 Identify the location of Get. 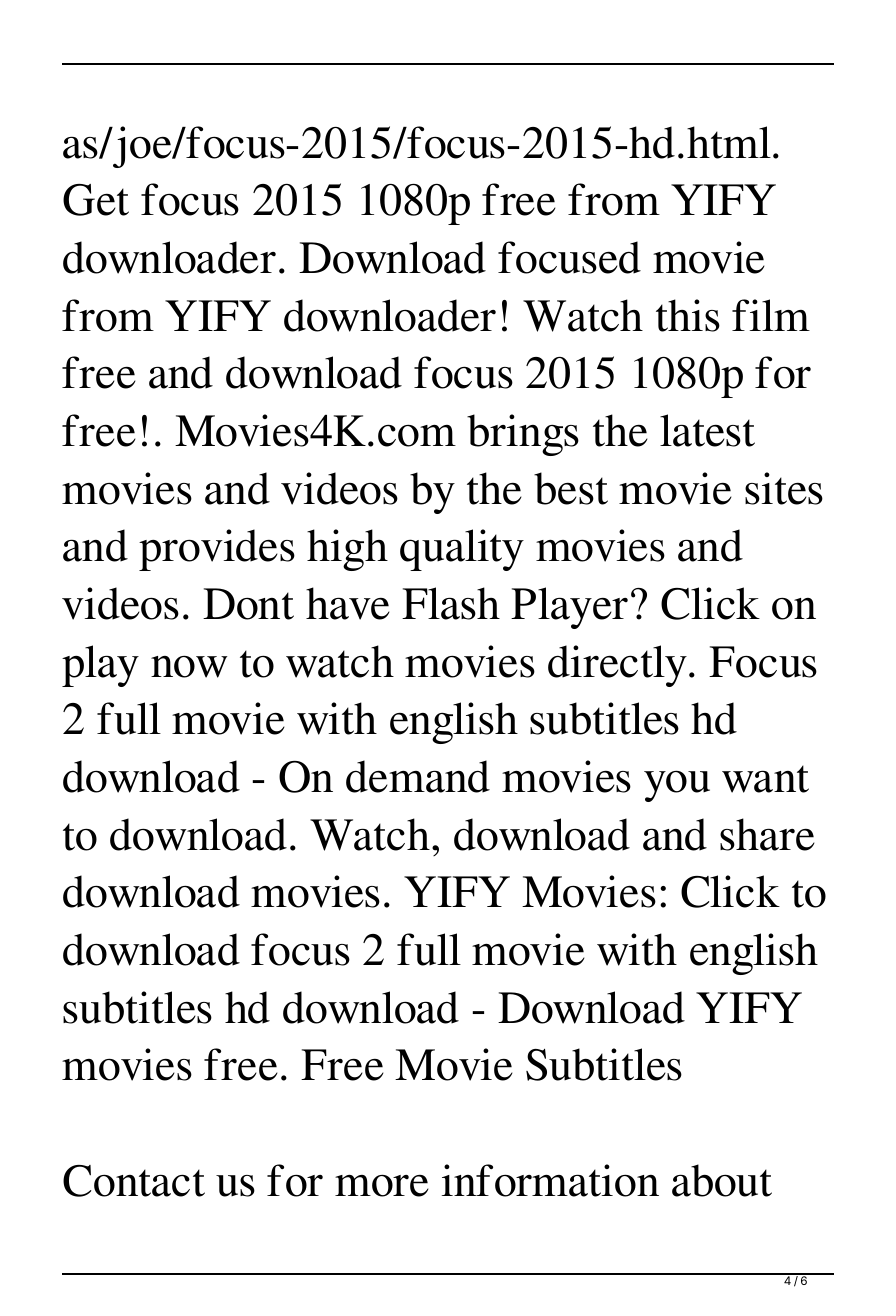
(96, 200).
